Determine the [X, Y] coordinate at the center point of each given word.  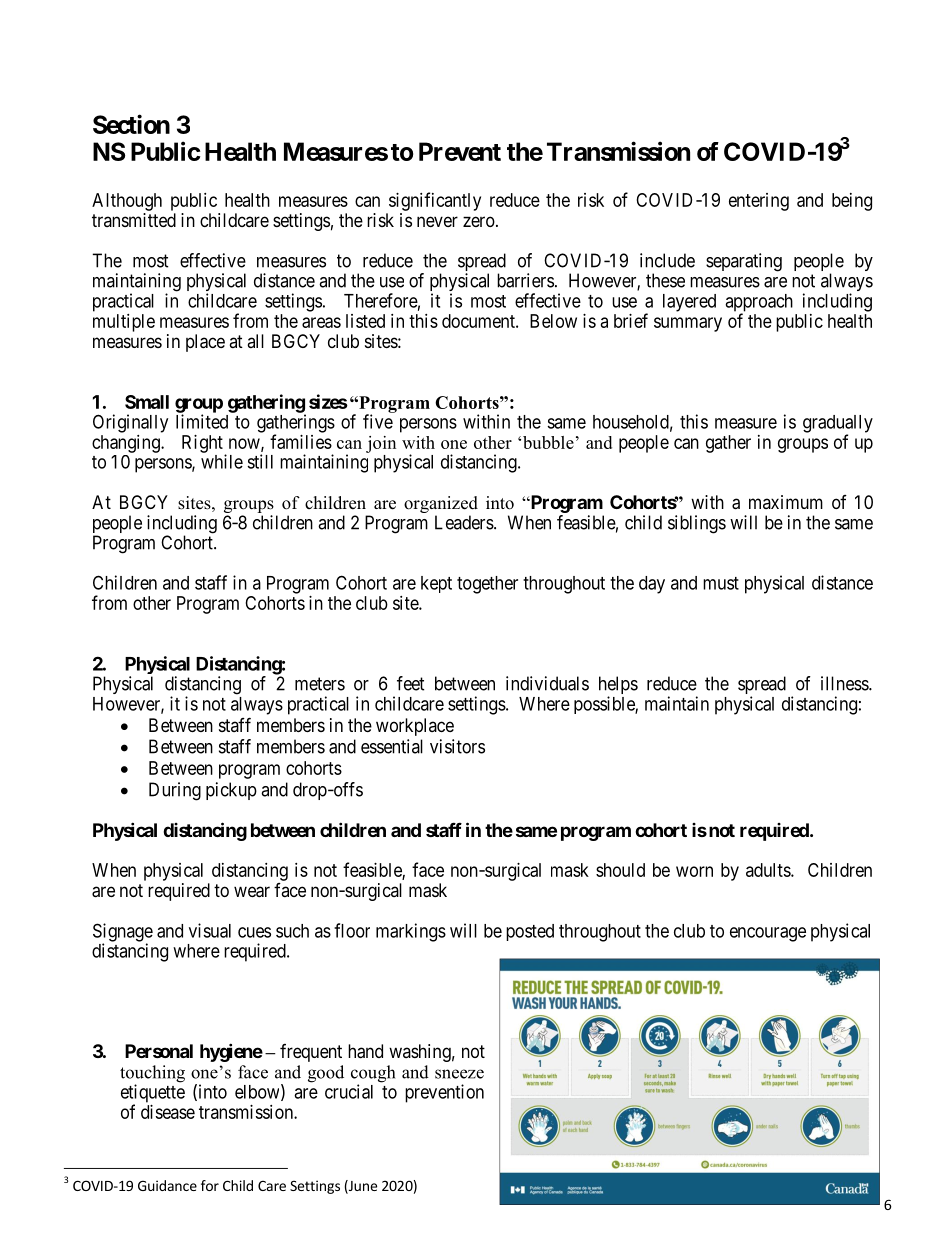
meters [320, 684]
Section [131, 124]
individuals [547, 683]
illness [845, 683]
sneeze [459, 1074]
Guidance [167, 1185]
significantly [435, 201]
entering [759, 202]
